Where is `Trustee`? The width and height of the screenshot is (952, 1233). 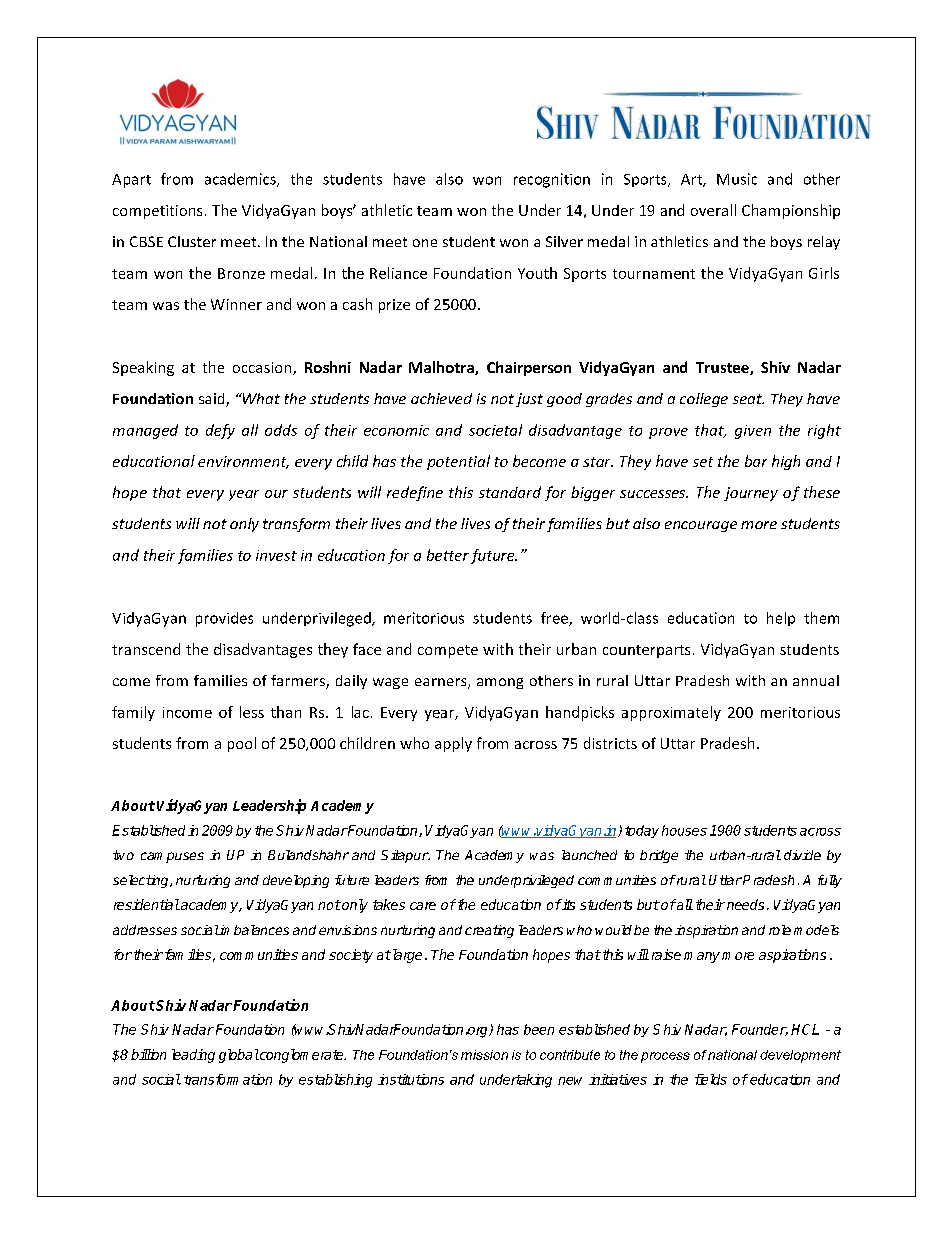
Trustee is located at coordinates (723, 368).
